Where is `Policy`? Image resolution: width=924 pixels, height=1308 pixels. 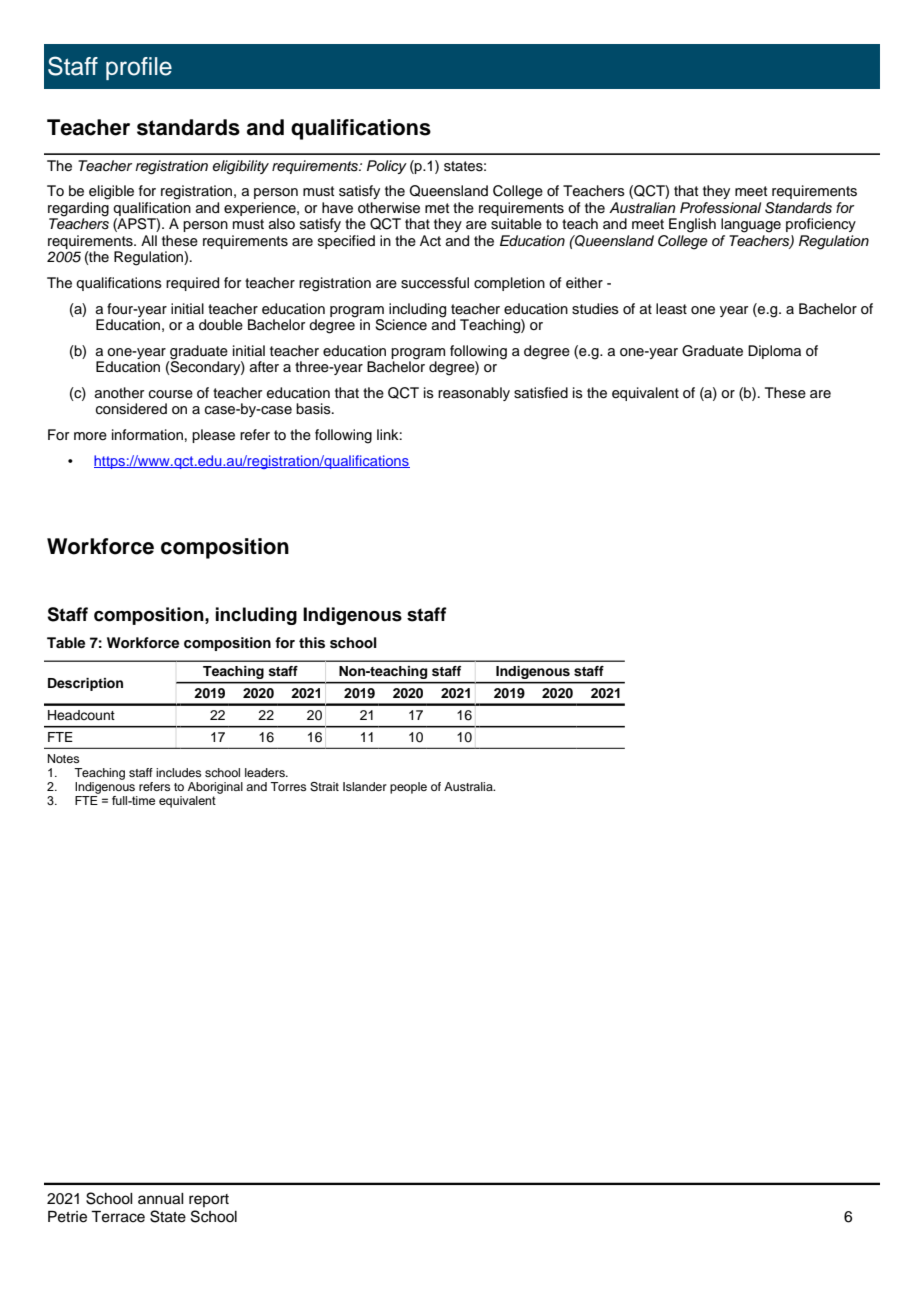 Policy is located at coordinates (387, 167).
